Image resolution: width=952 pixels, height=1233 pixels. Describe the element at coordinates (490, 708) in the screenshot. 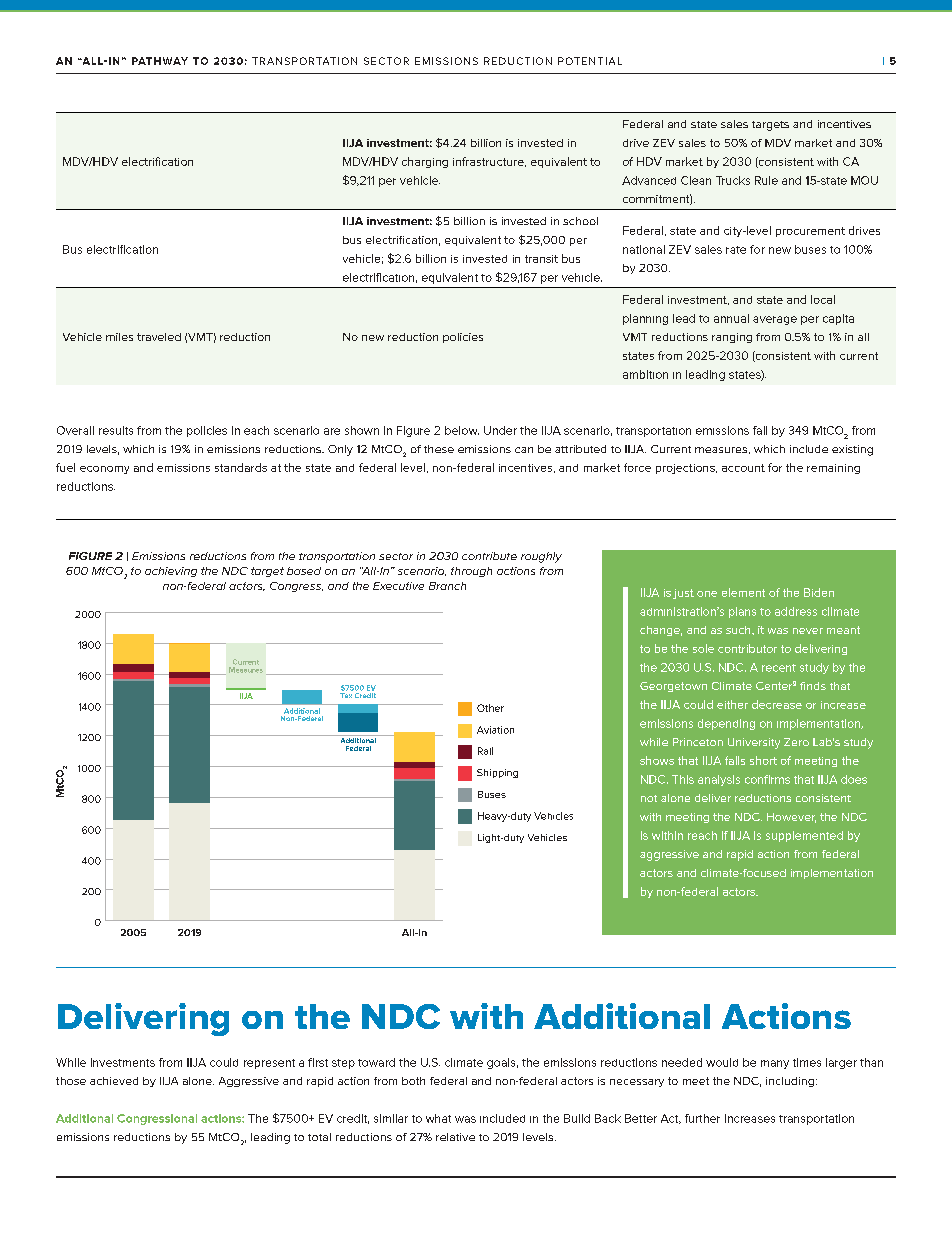

I see `Other` at that location.
